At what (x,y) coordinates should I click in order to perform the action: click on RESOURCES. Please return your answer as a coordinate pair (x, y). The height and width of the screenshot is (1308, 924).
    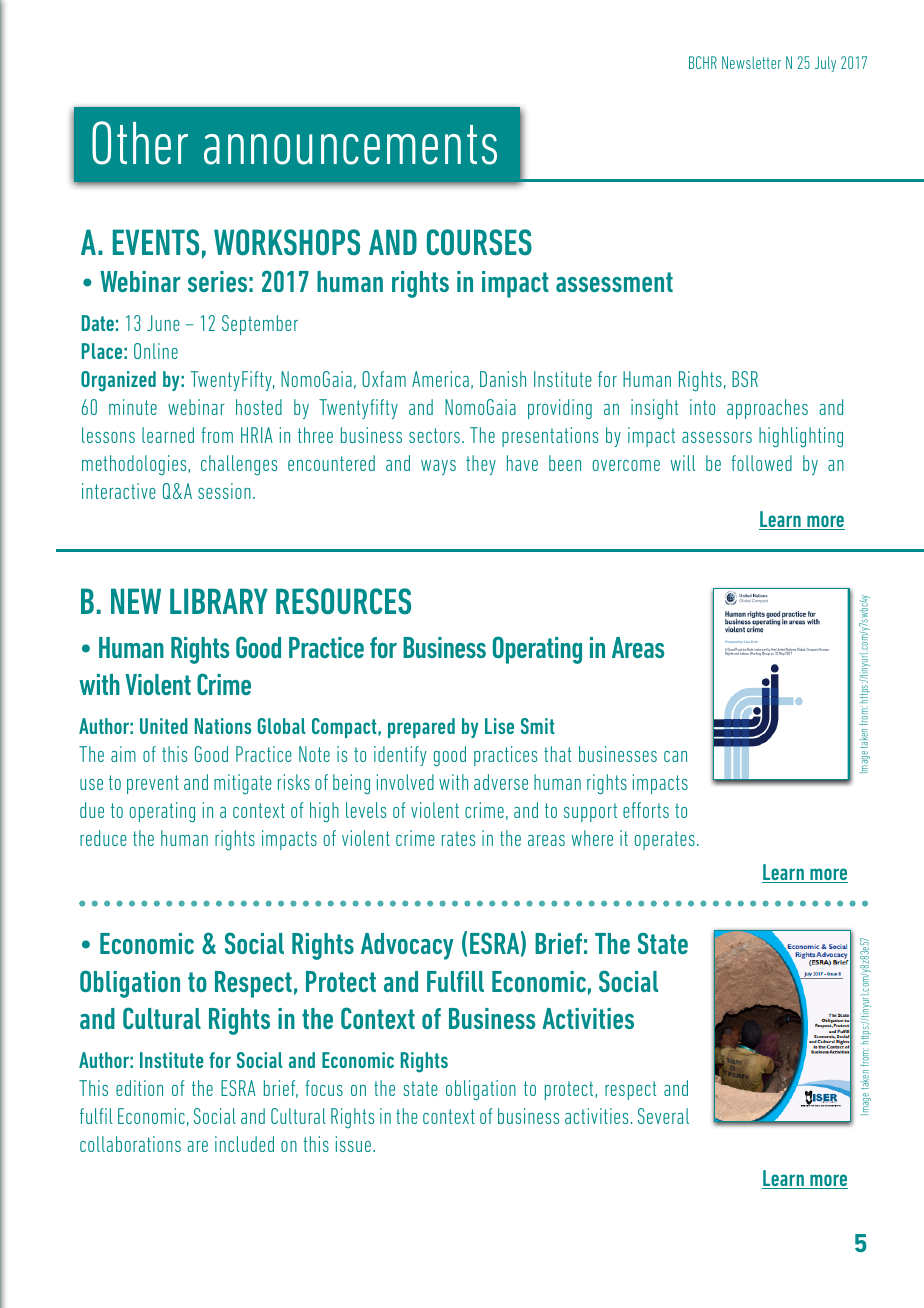
    Looking at the image, I should click on (343, 601).
